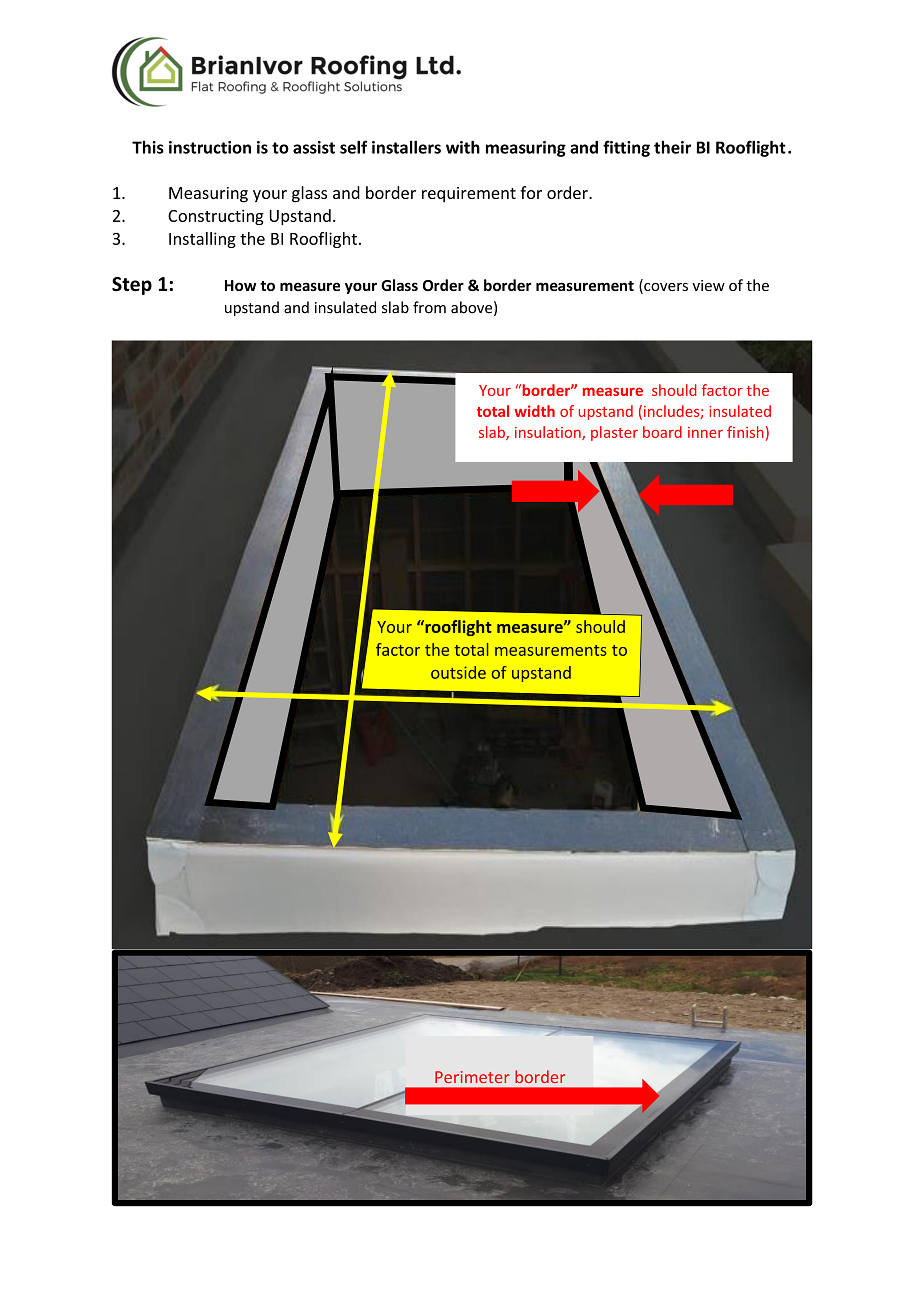  What do you see at coordinates (549, 433) in the screenshot?
I see `insulation` at bounding box center [549, 433].
